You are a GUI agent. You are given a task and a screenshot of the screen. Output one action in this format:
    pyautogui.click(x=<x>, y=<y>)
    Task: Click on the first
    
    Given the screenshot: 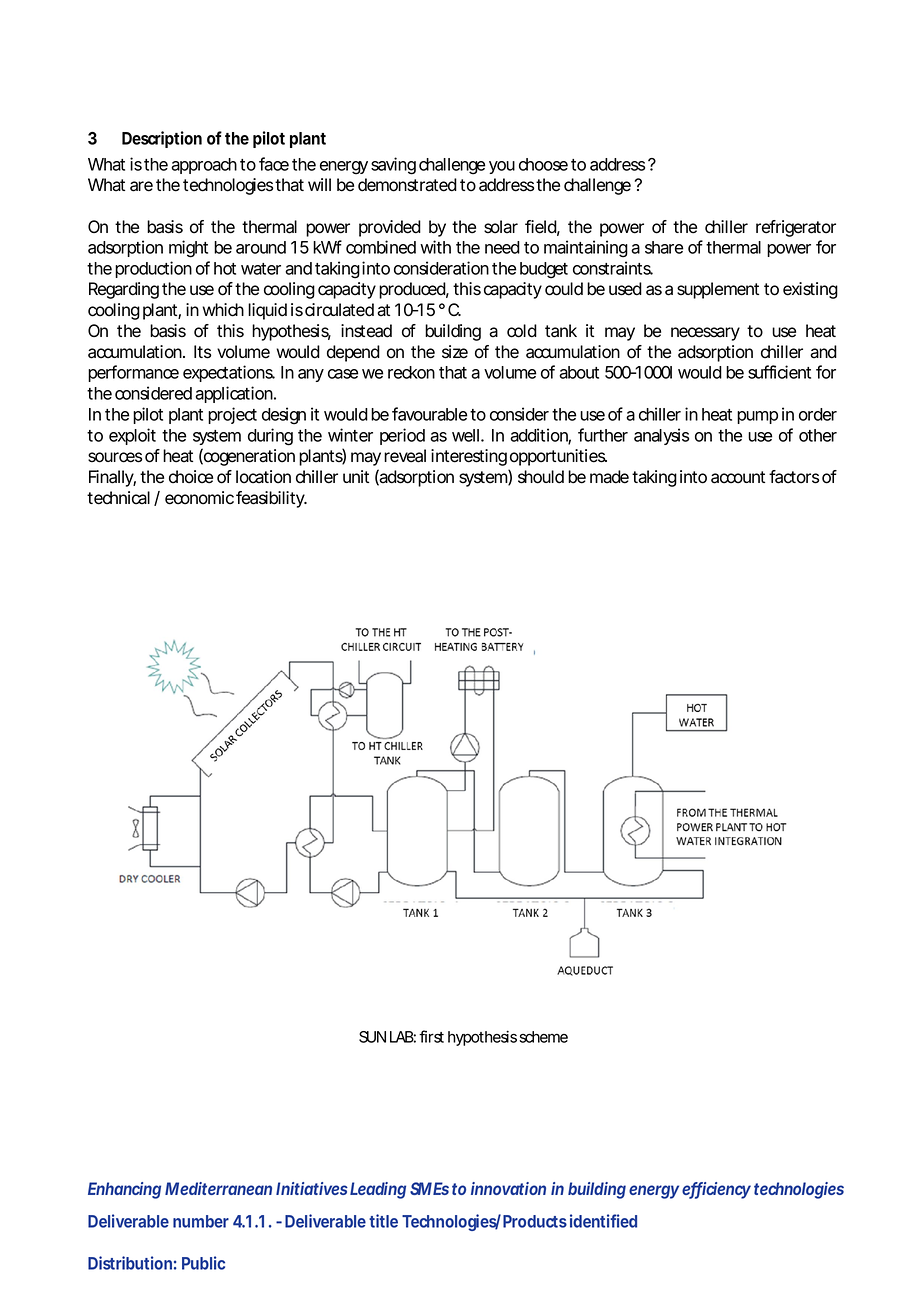 What is the action you would take?
    pyautogui.click(x=431, y=1036)
